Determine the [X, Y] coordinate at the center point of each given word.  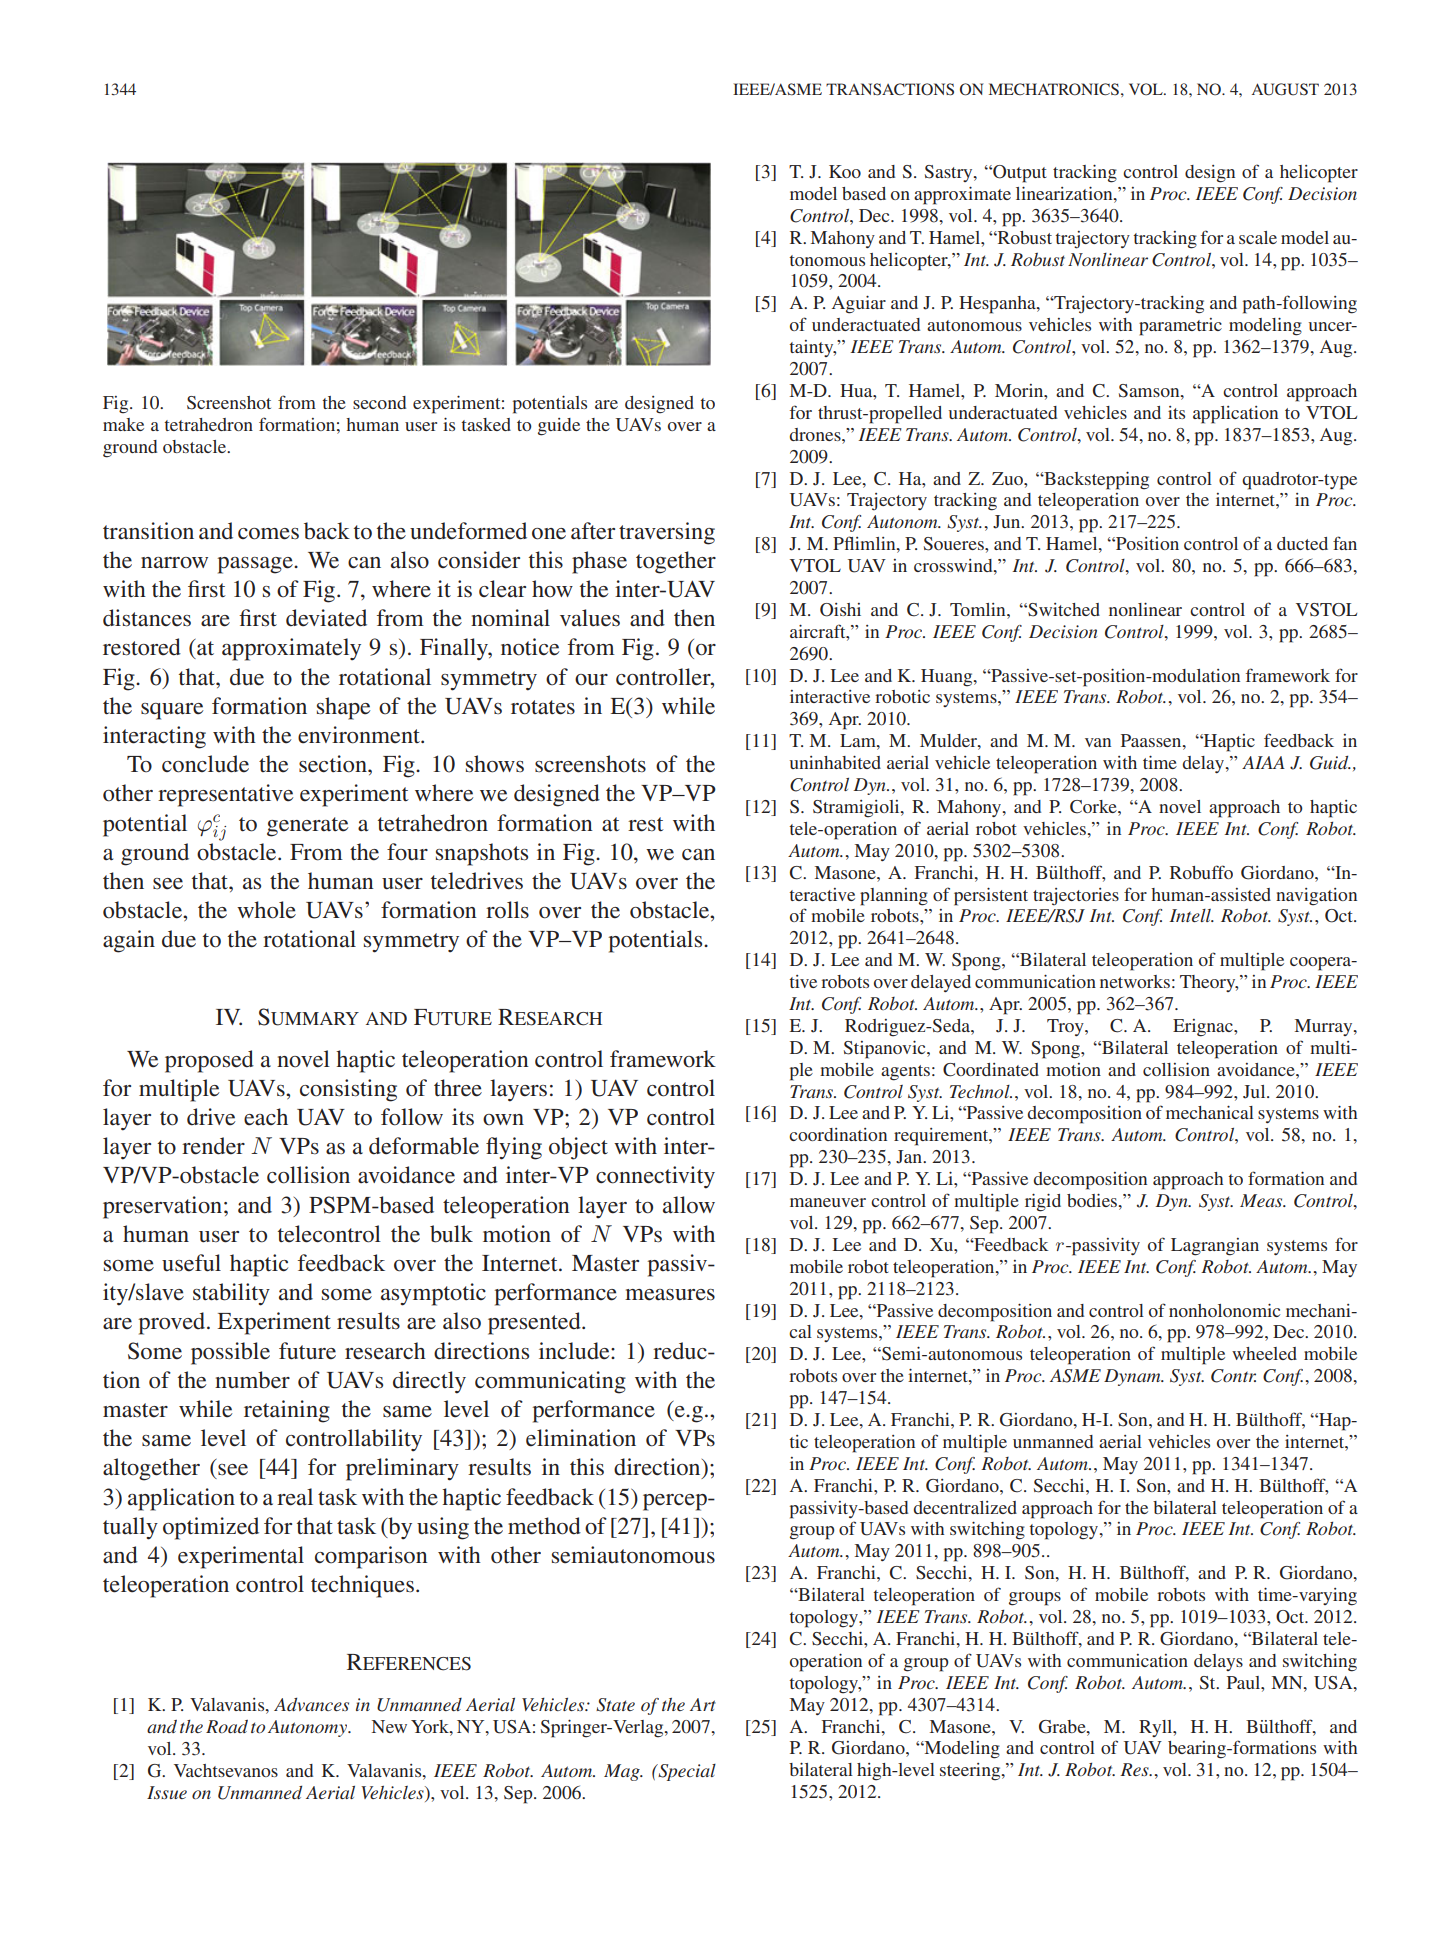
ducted [1302, 543]
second [379, 402]
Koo [845, 171]
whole [266, 910]
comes [268, 534]
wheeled [1264, 1353]
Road [227, 1726]
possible [230, 1353]
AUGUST [1285, 89]
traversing [667, 533]
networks [1135, 981]
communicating [550, 1382]
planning [894, 897]
